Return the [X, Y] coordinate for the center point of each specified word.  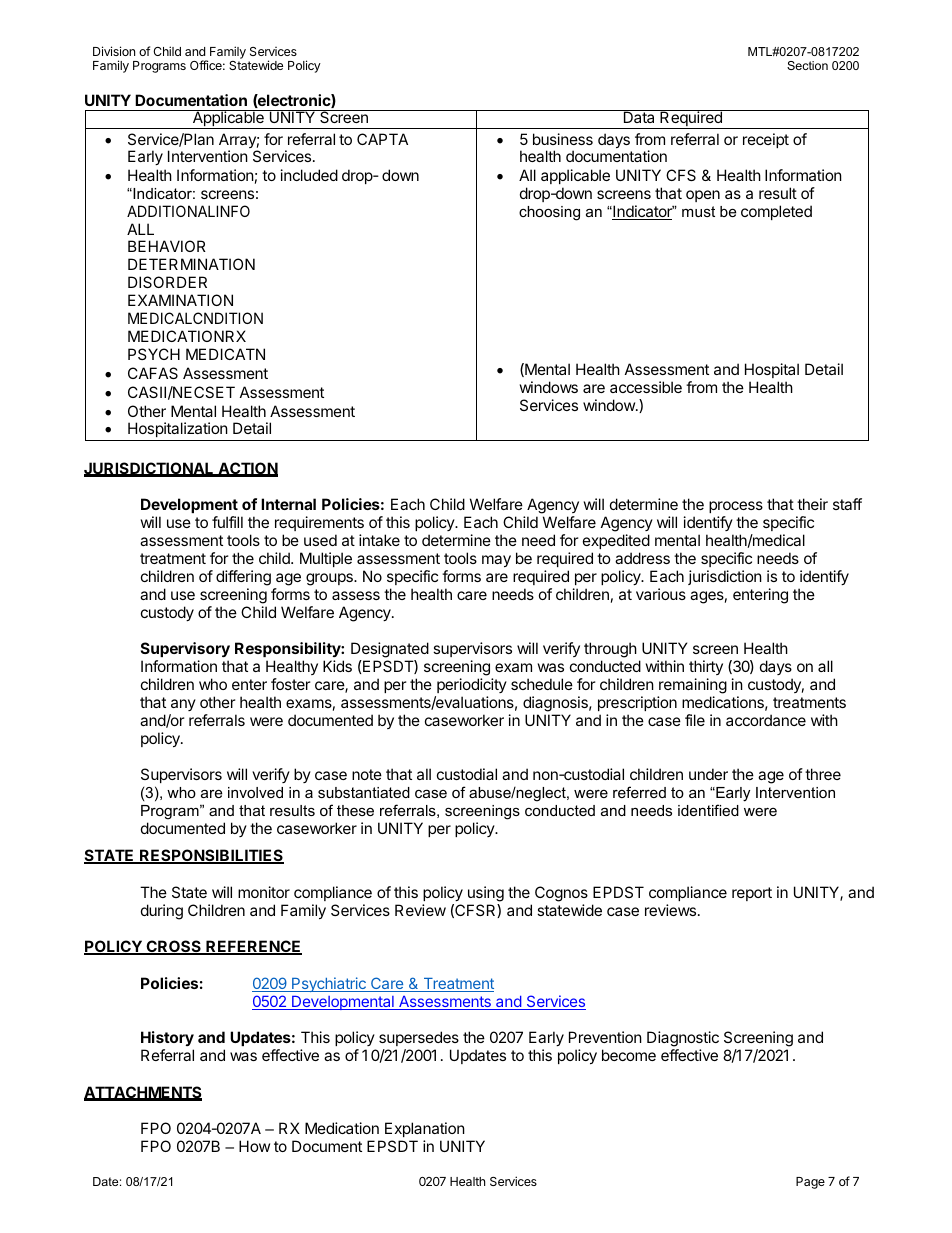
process [736, 507]
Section [807, 65]
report [752, 894]
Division [114, 51]
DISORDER [167, 282]
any [183, 705]
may [496, 561]
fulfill [227, 522]
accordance [766, 720]
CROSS [173, 947]
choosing [549, 213]
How [254, 1146]
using [486, 894]
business [563, 139]
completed [776, 212]
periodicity [472, 685]
